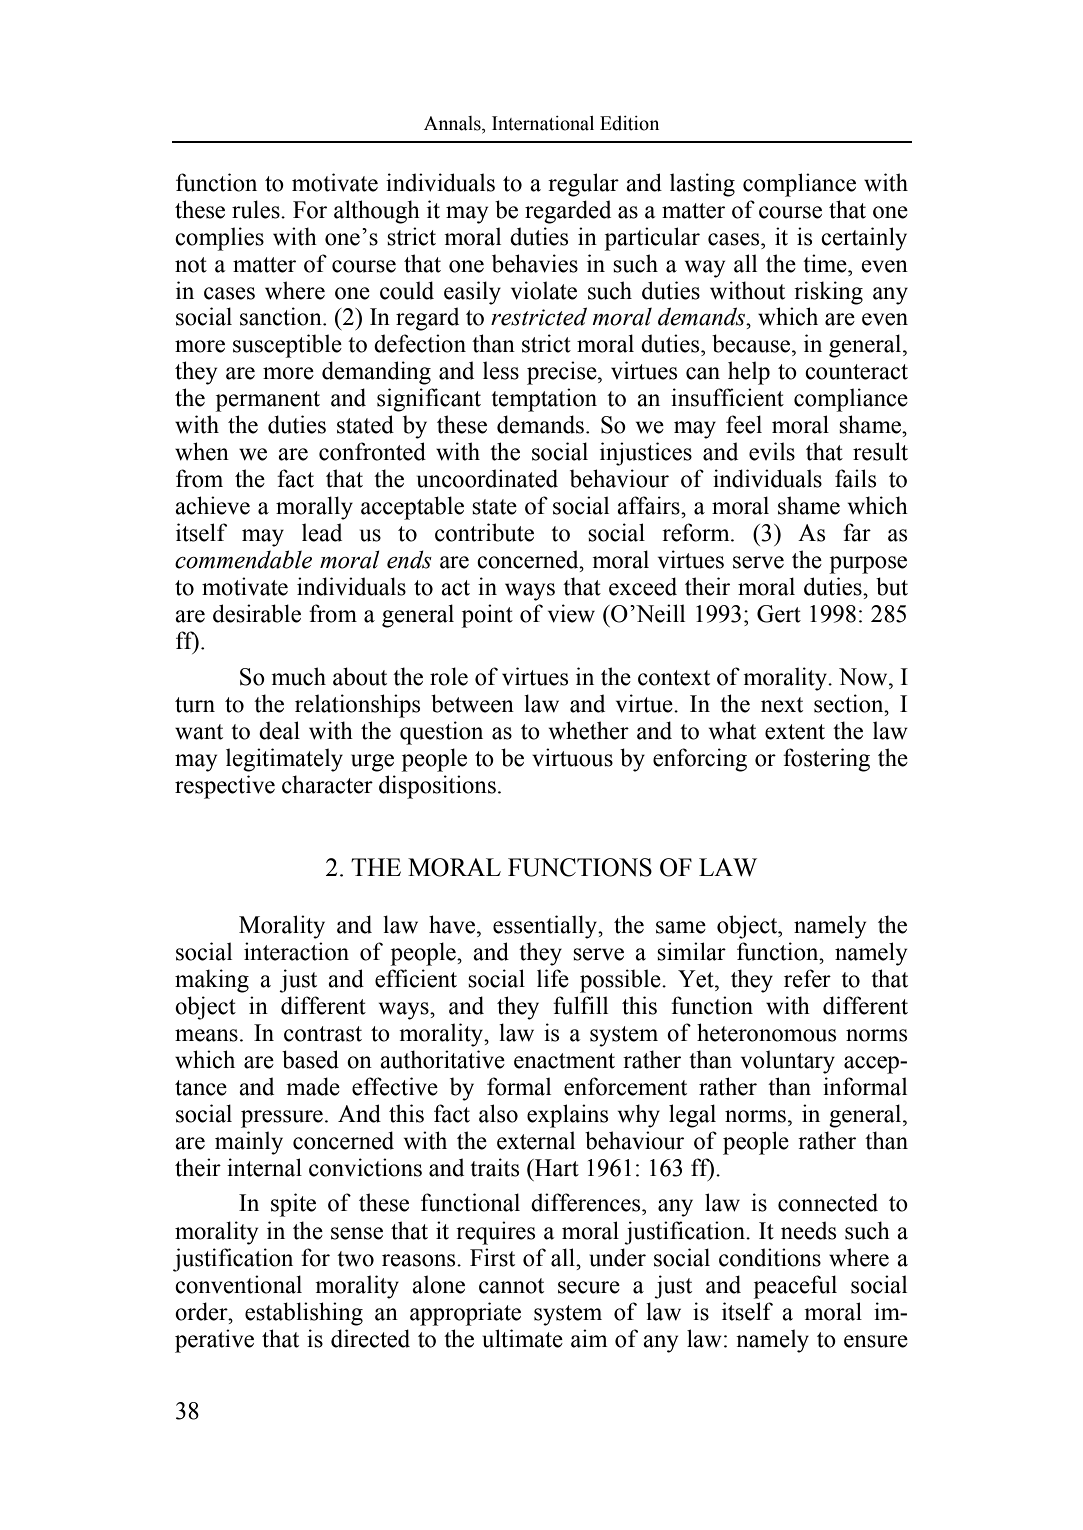 This screenshot has width=1083, height=1530. Describe the element at coordinates (268, 401) in the screenshot. I see `permanent` at that location.
